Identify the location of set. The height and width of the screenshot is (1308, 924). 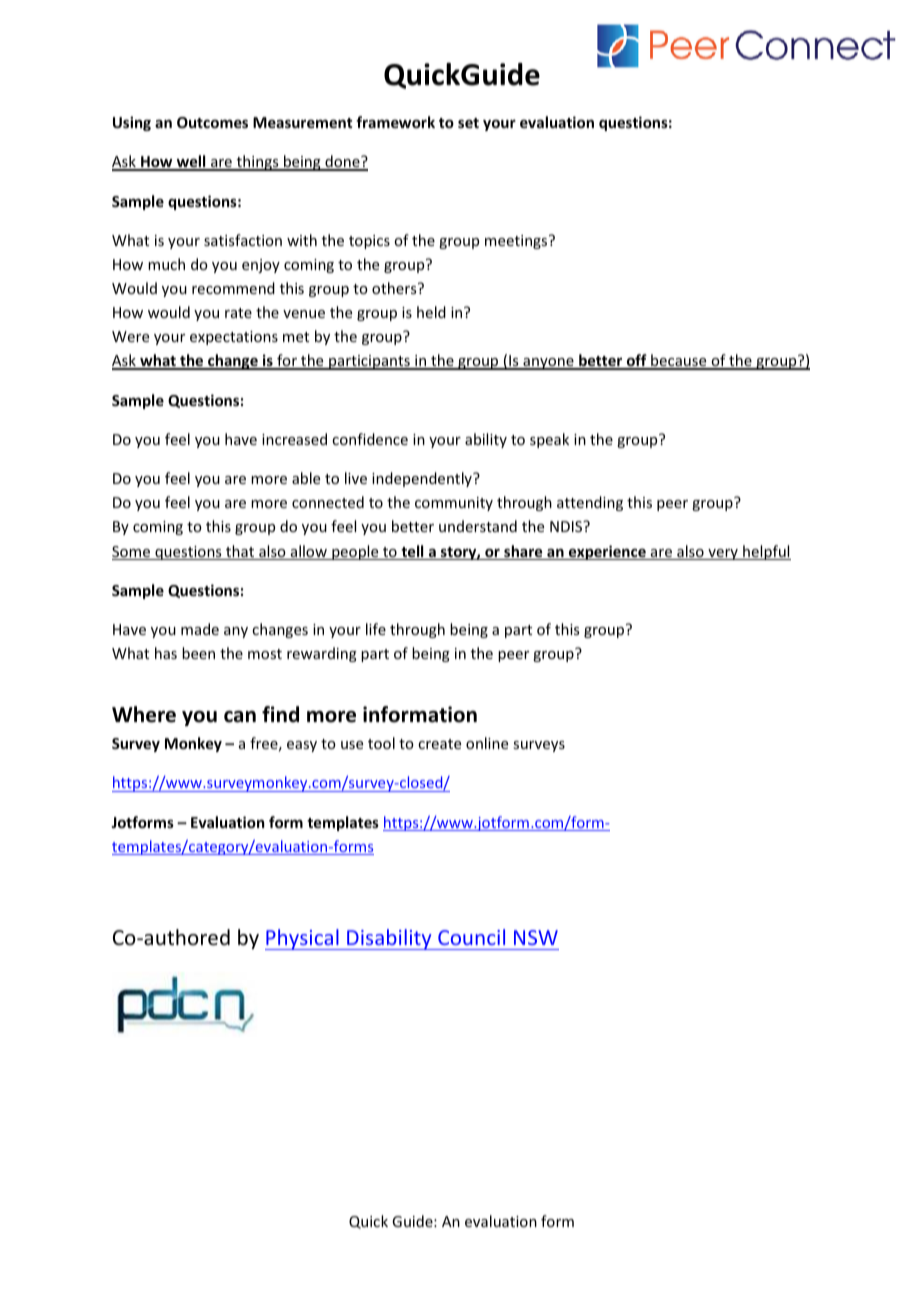
(468, 123).
